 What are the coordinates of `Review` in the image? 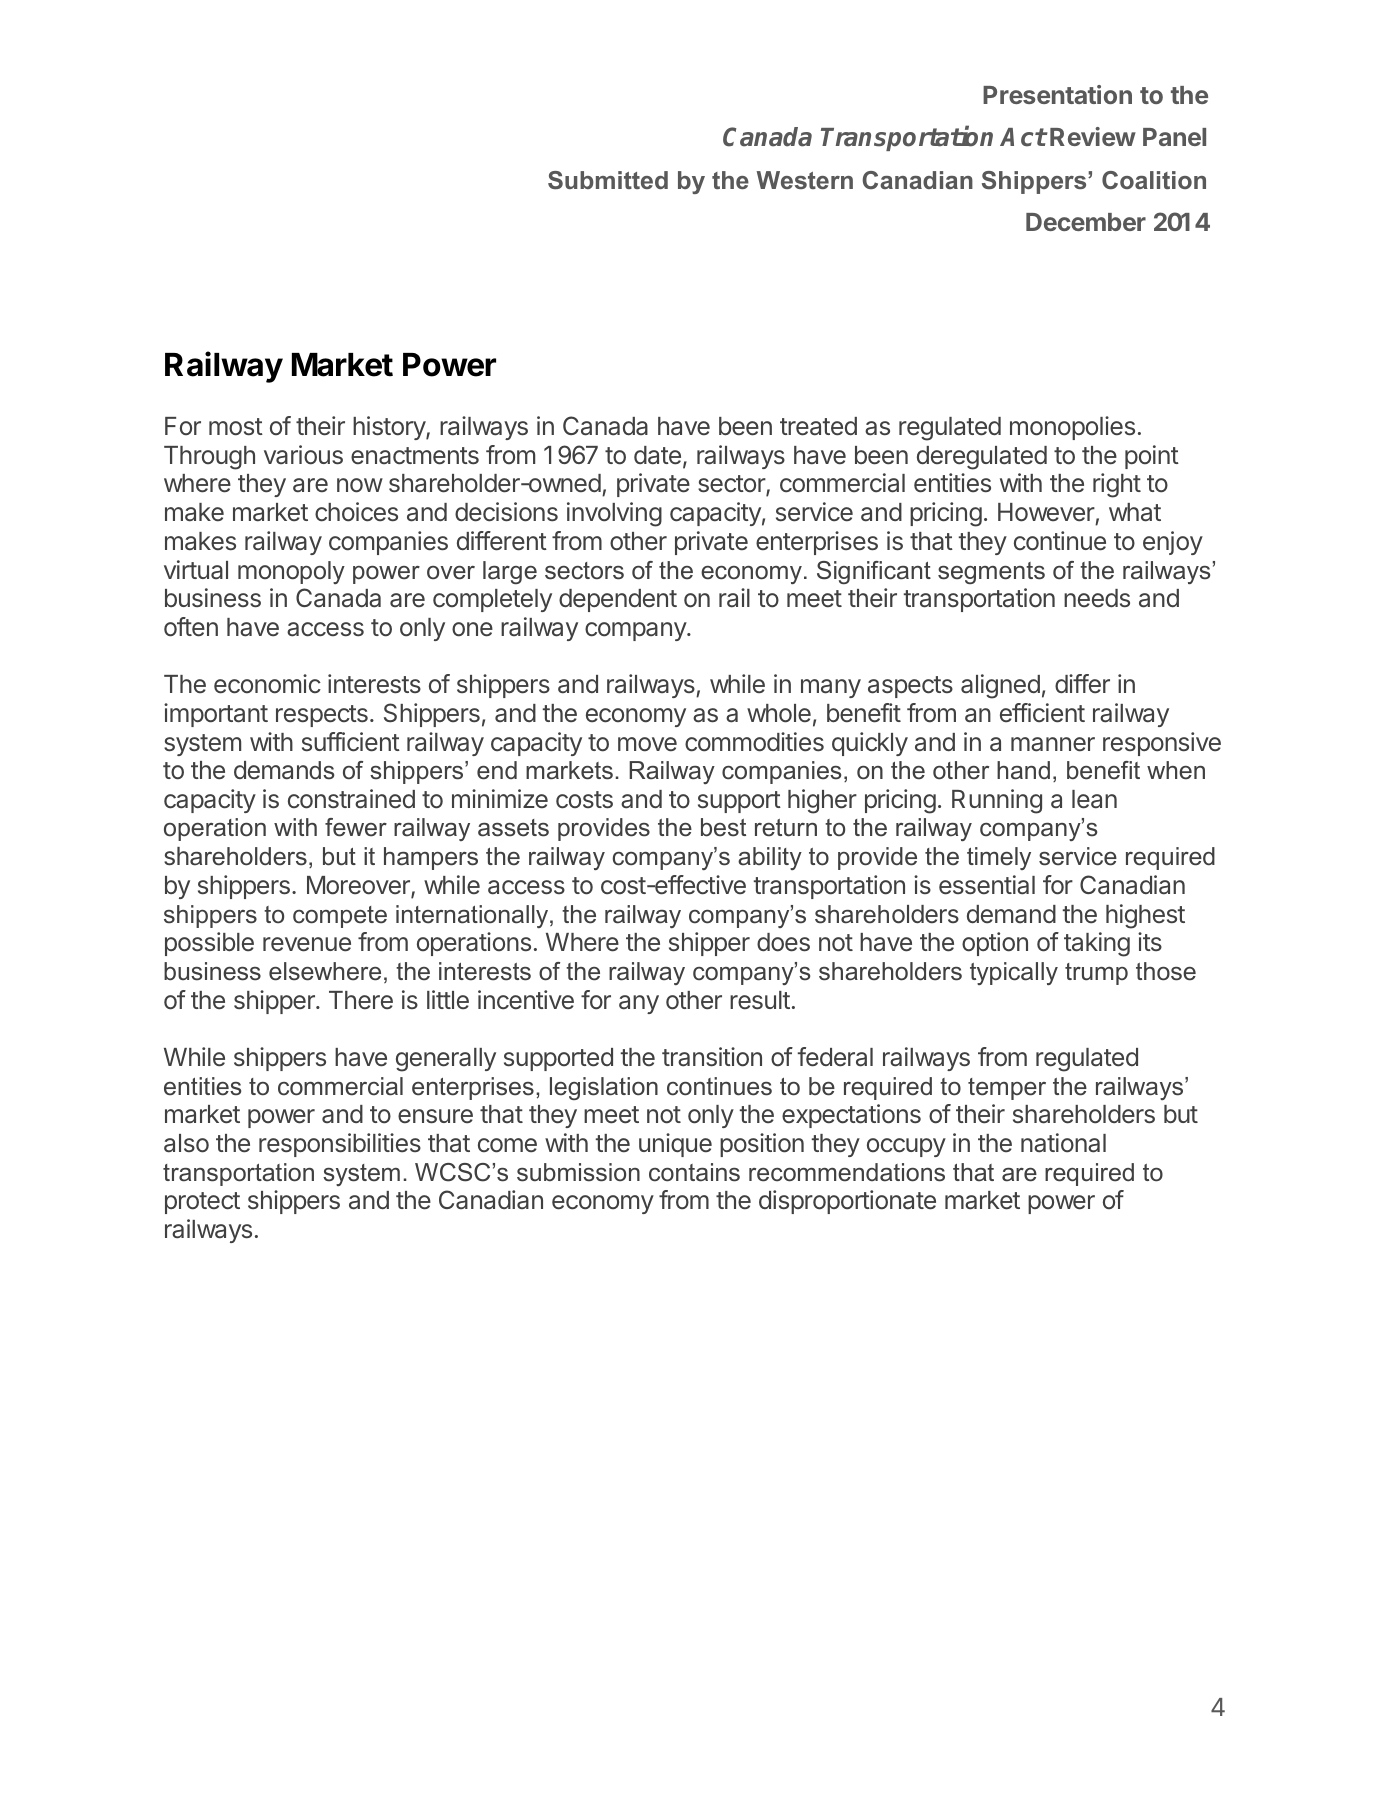 It's located at (1093, 136).
